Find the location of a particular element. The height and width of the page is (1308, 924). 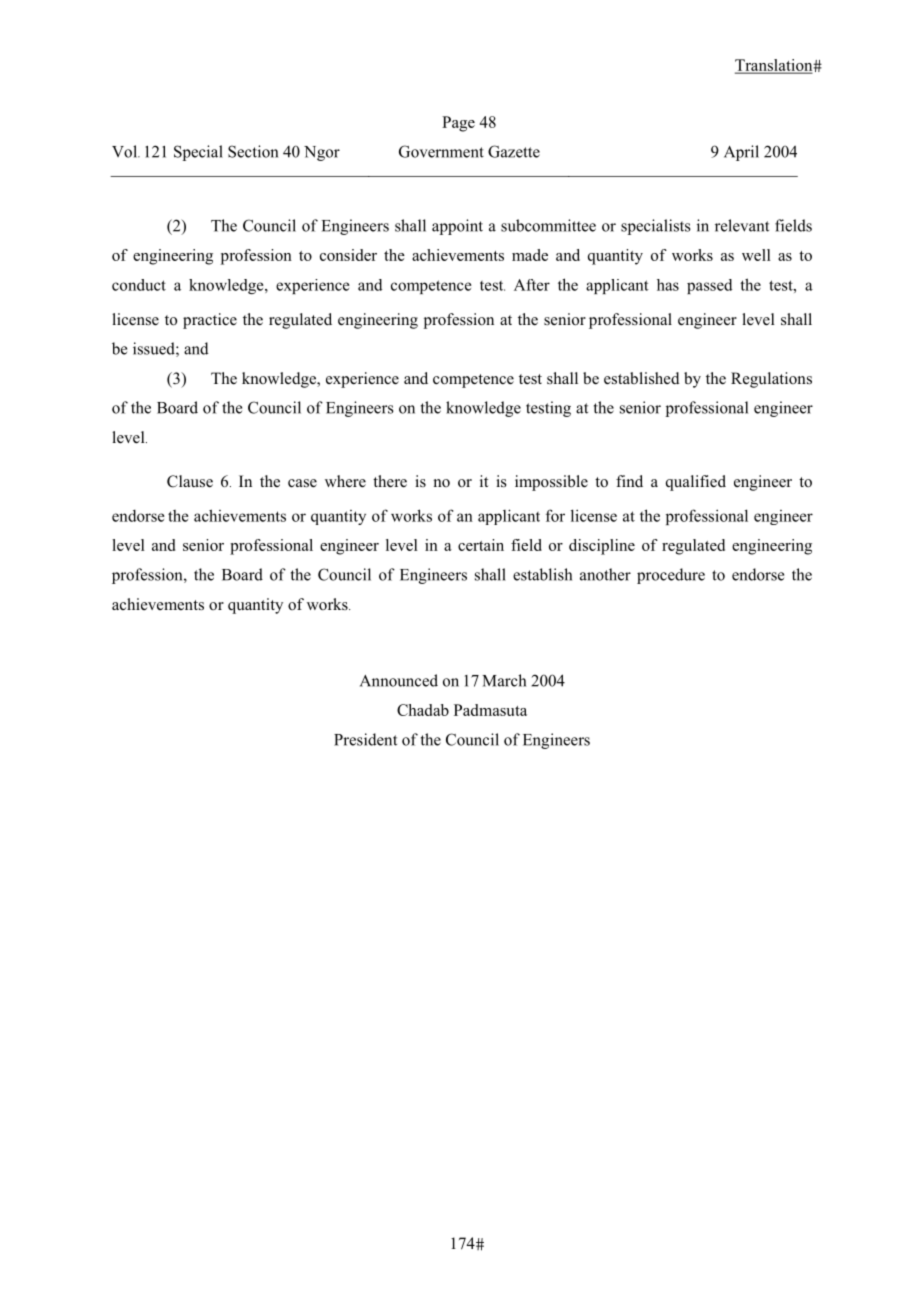

Government is located at coordinates (441, 151).
